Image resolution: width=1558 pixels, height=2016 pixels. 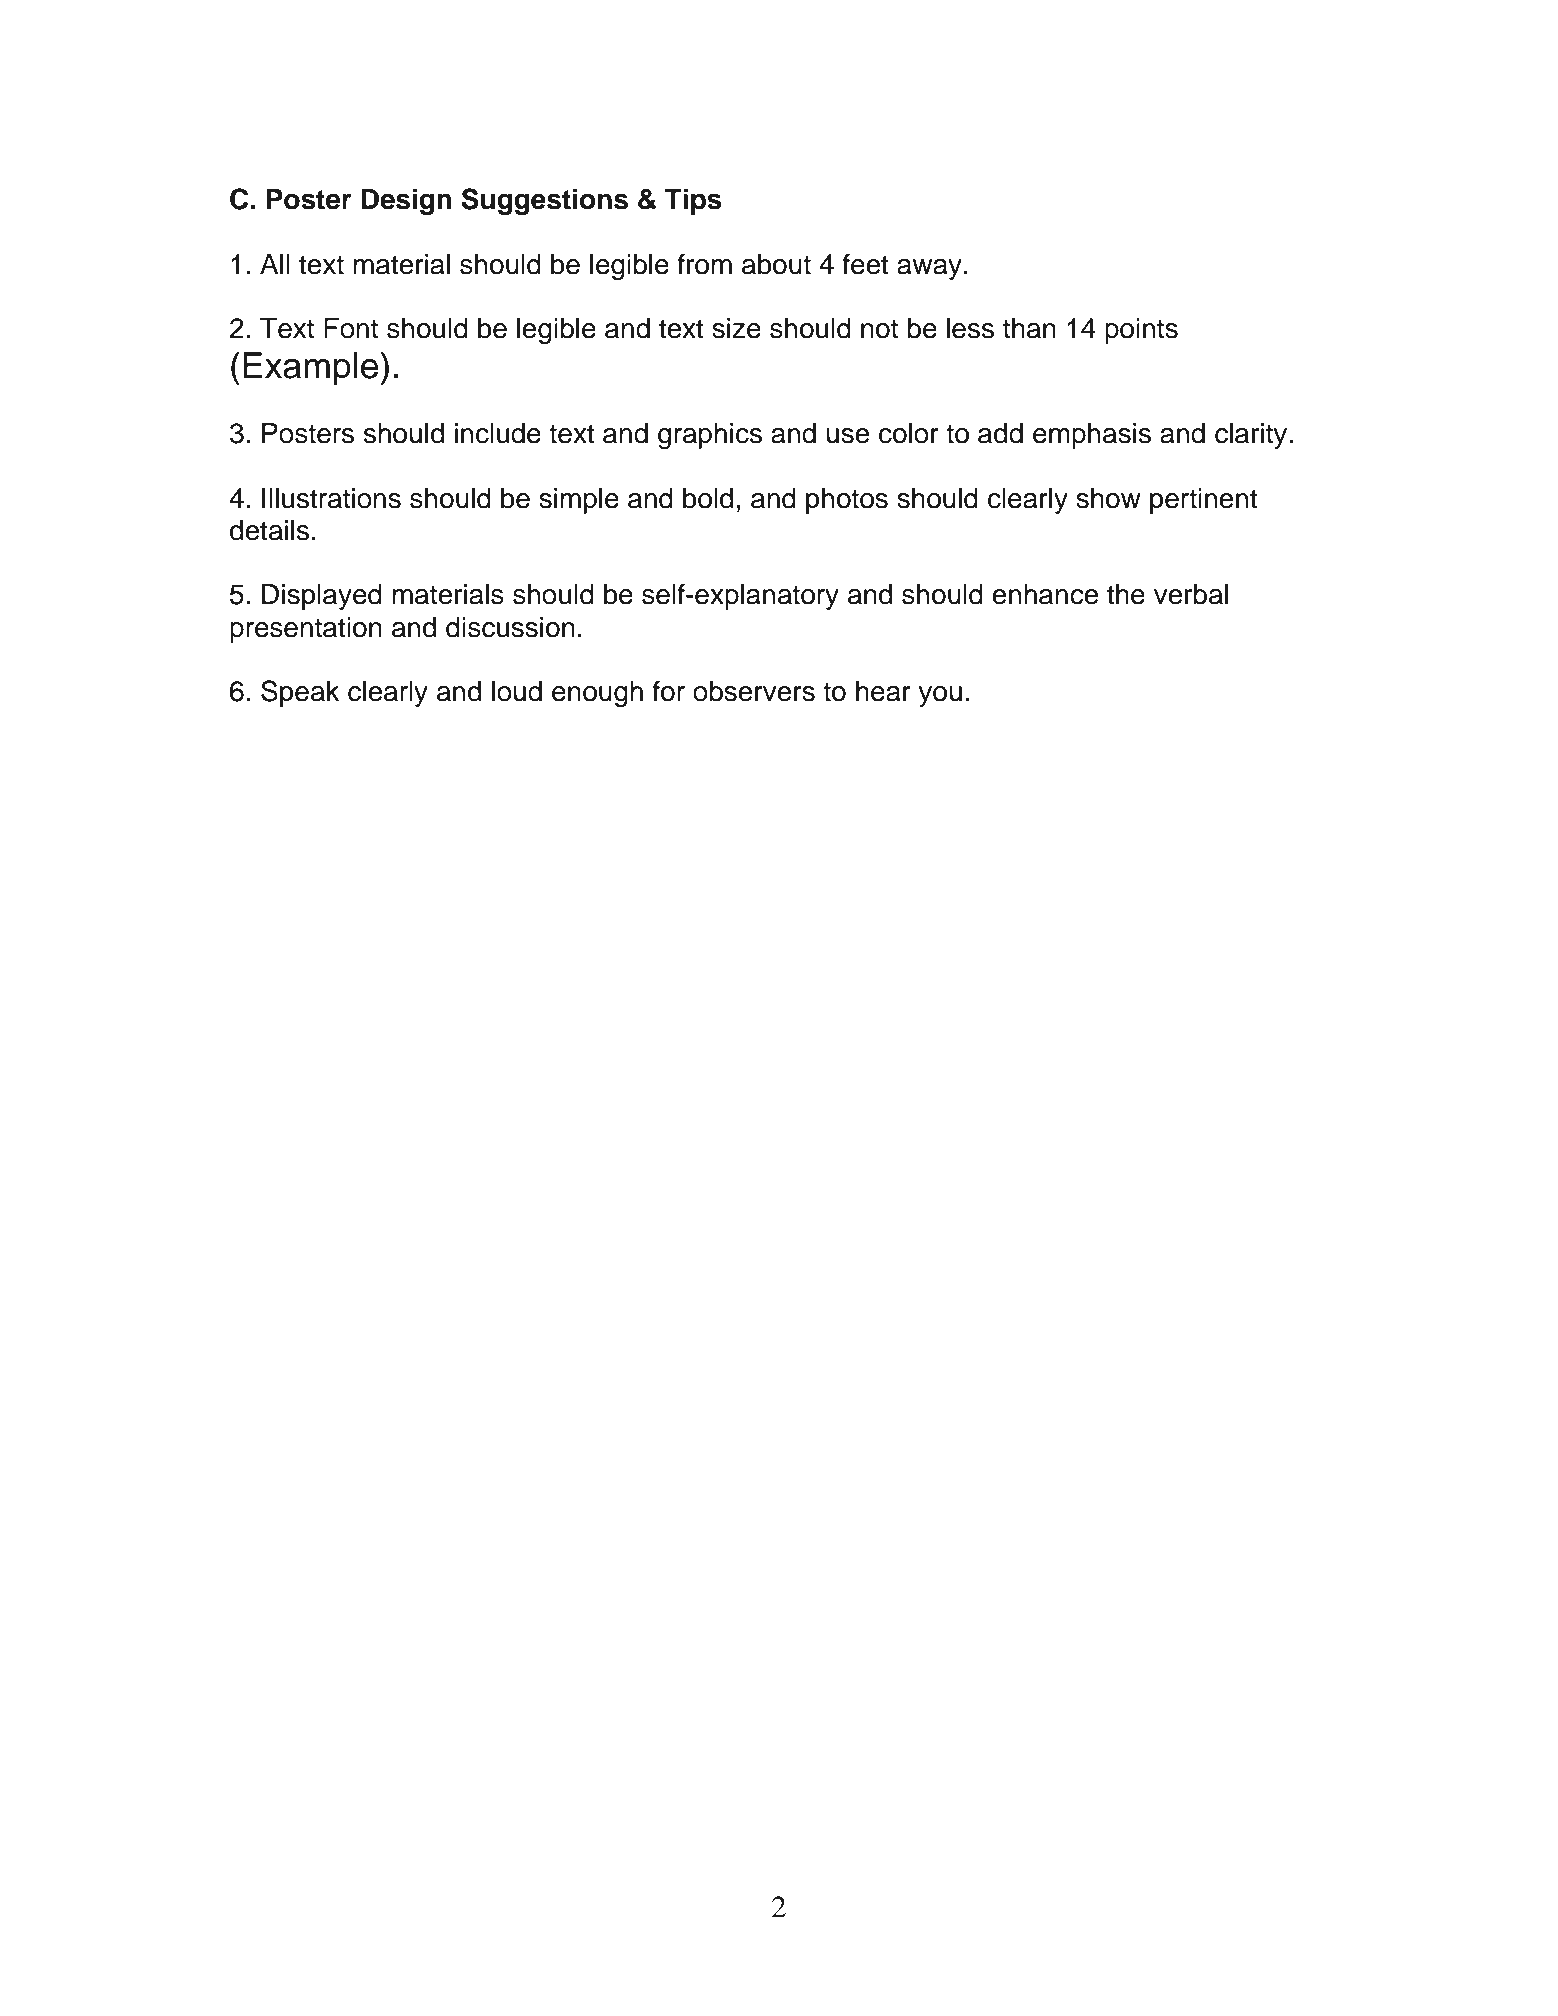 I want to click on points, so click(x=1141, y=331).
